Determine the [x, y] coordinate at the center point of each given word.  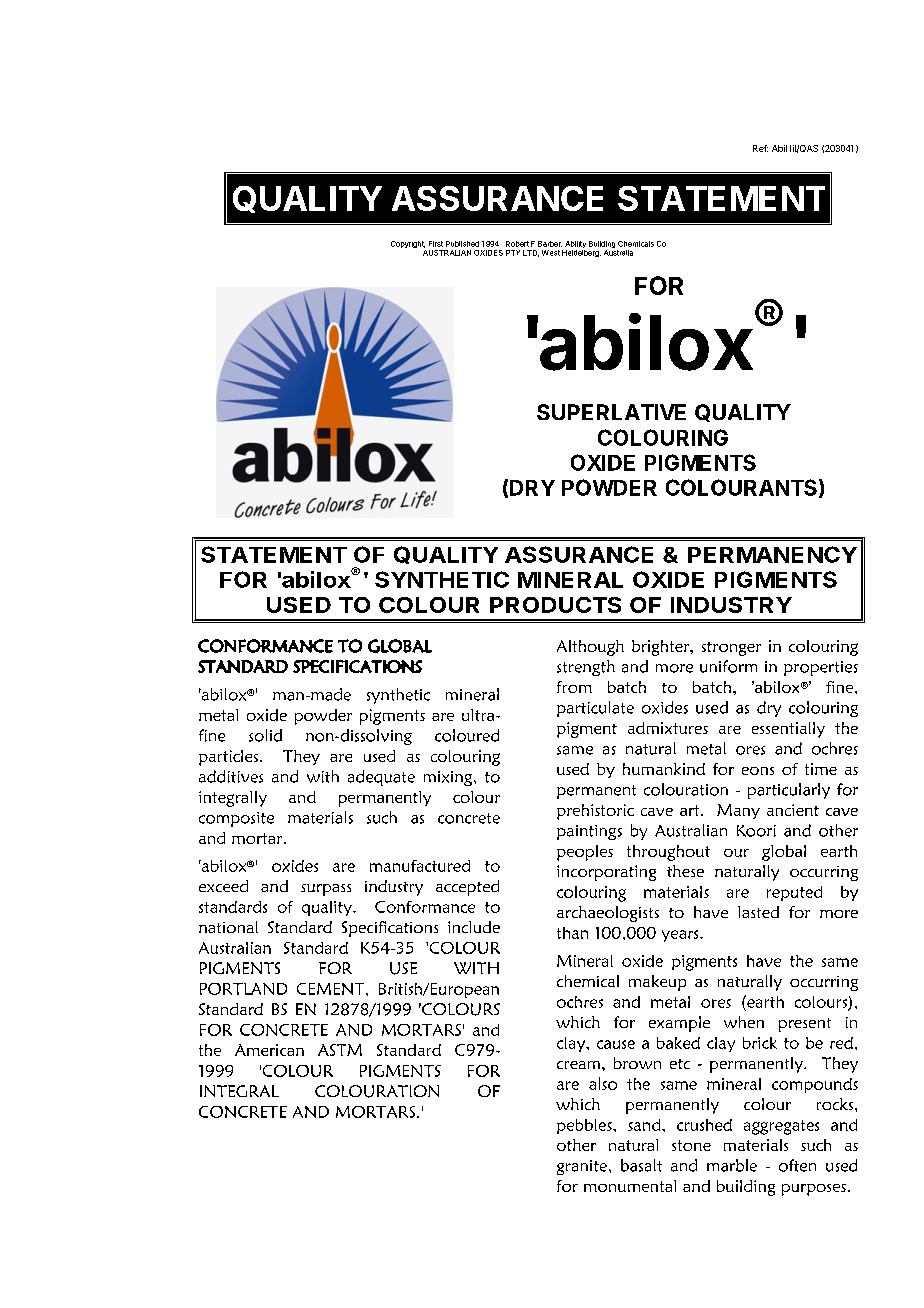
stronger [731, 649]
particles [228, 758]
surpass [326, 890]
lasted [758, 912]
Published [462, 244]
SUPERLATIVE [611, 412]
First [436, 244]
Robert [517, 244]
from [574, 687]
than [572, 933]
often [797, 1165]
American [269, 1050]
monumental [630, 1186]
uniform [728, 666]
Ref [760, 148]
